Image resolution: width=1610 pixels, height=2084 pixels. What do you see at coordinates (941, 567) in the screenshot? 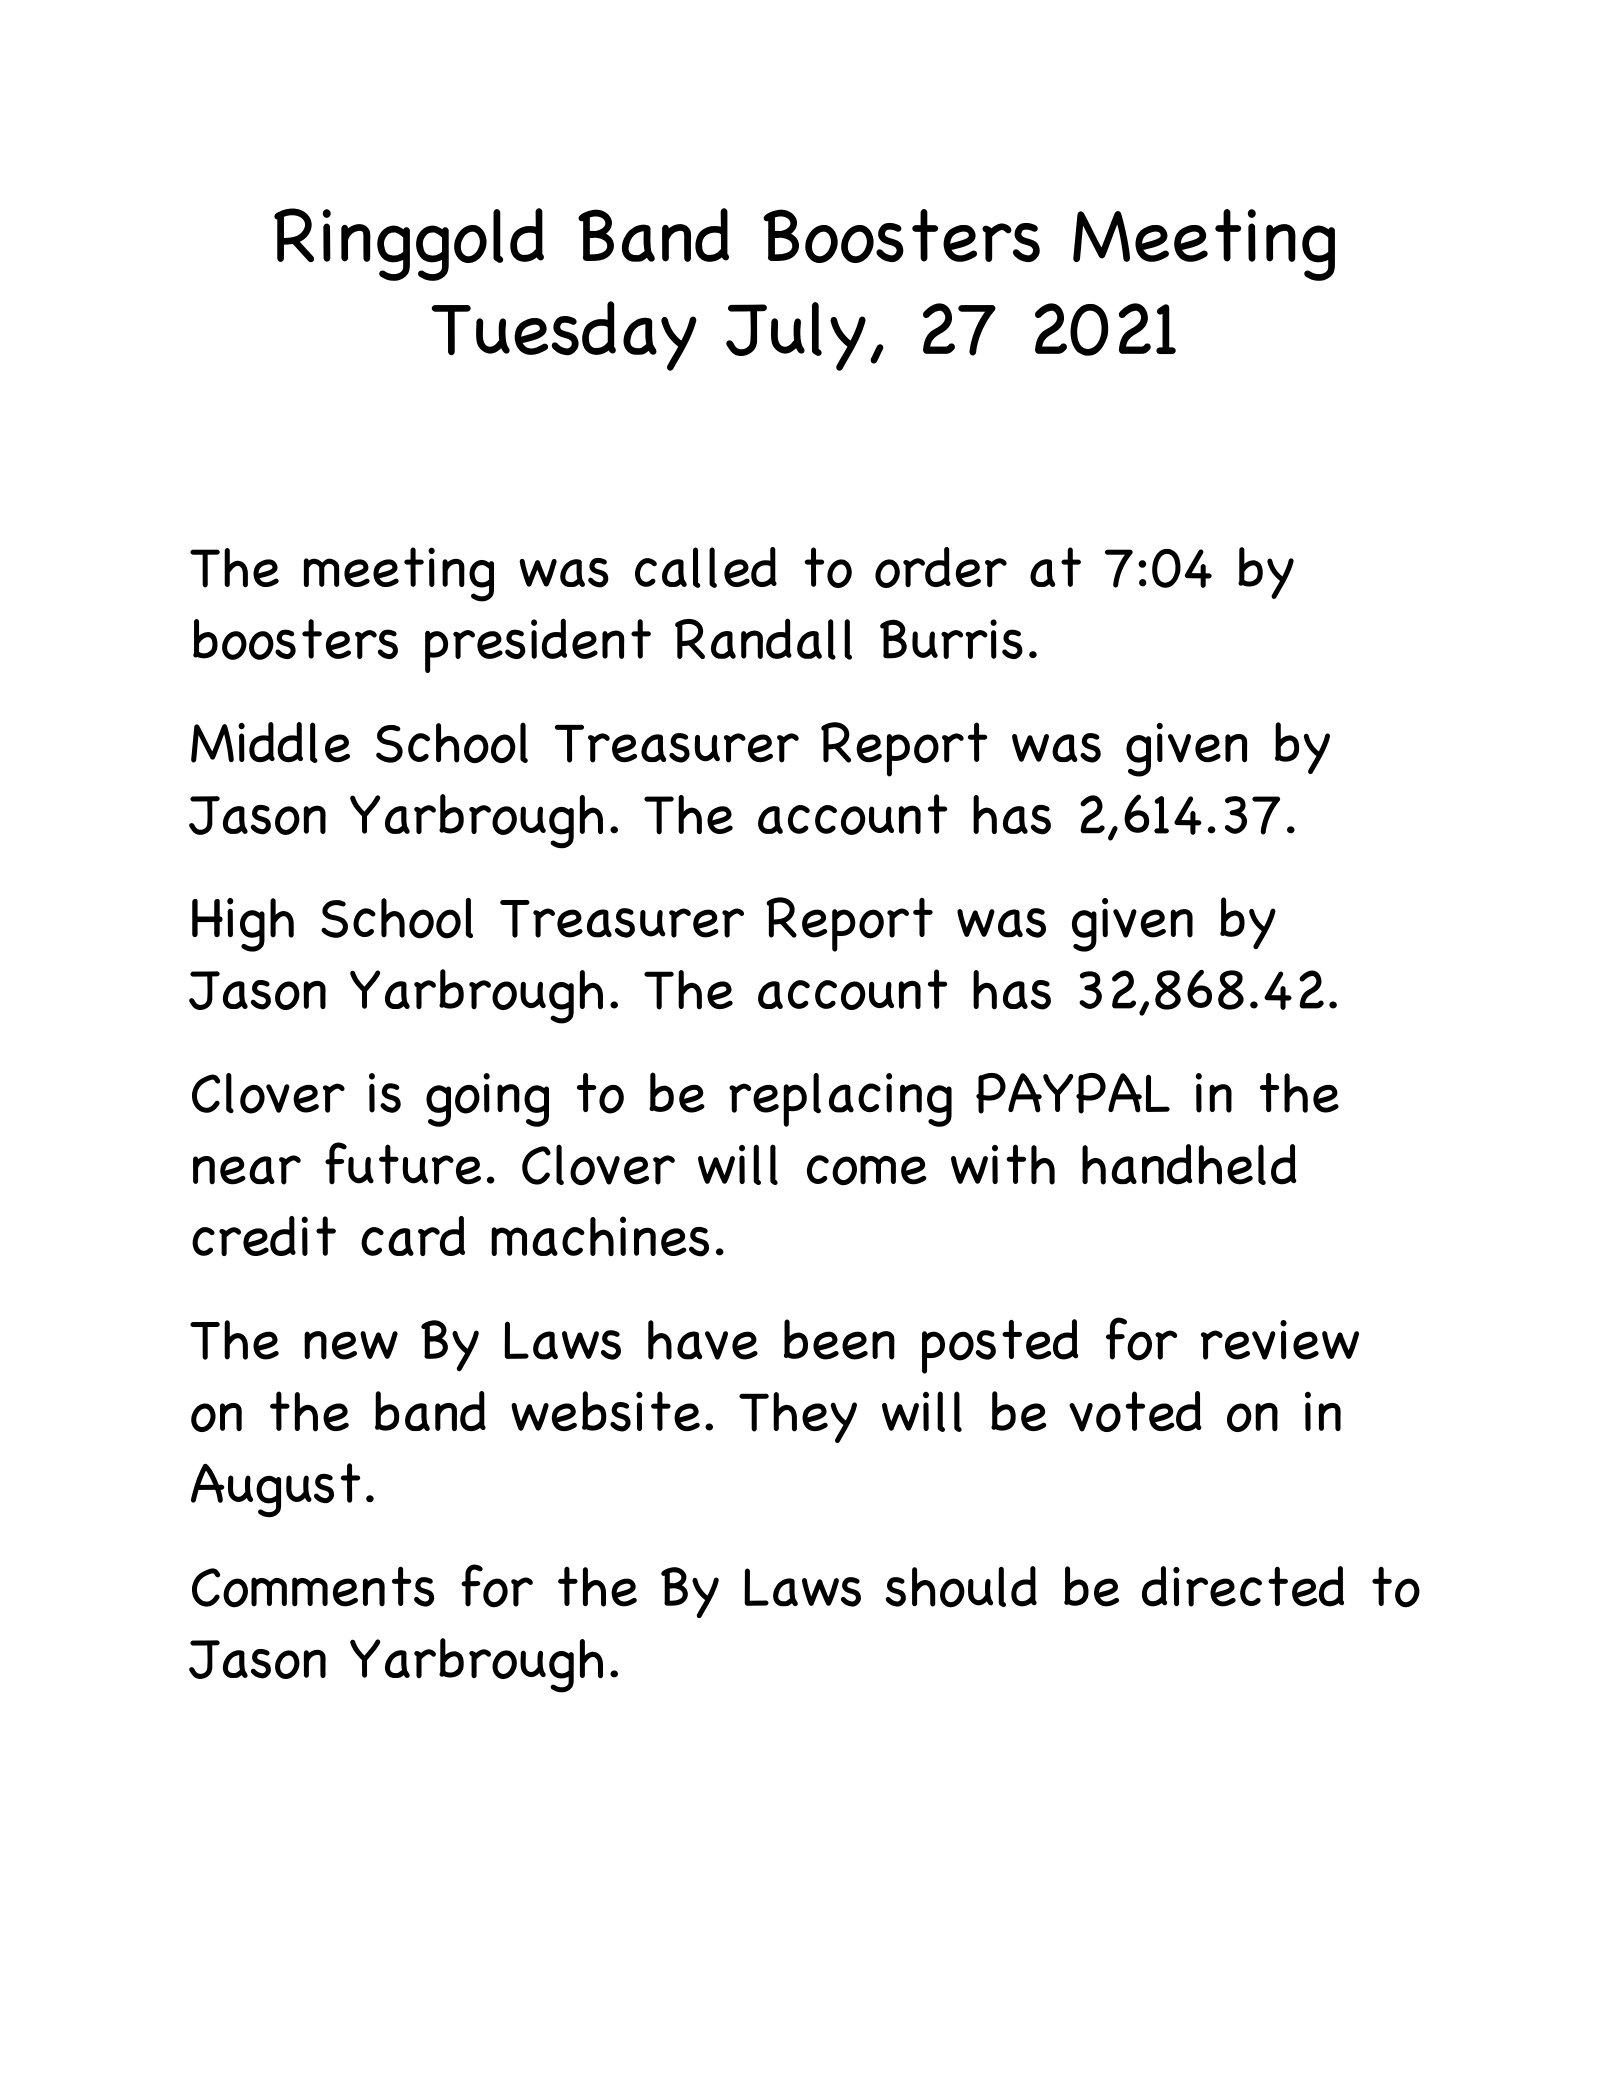
I see `order` at bounding box center [941, 567].
